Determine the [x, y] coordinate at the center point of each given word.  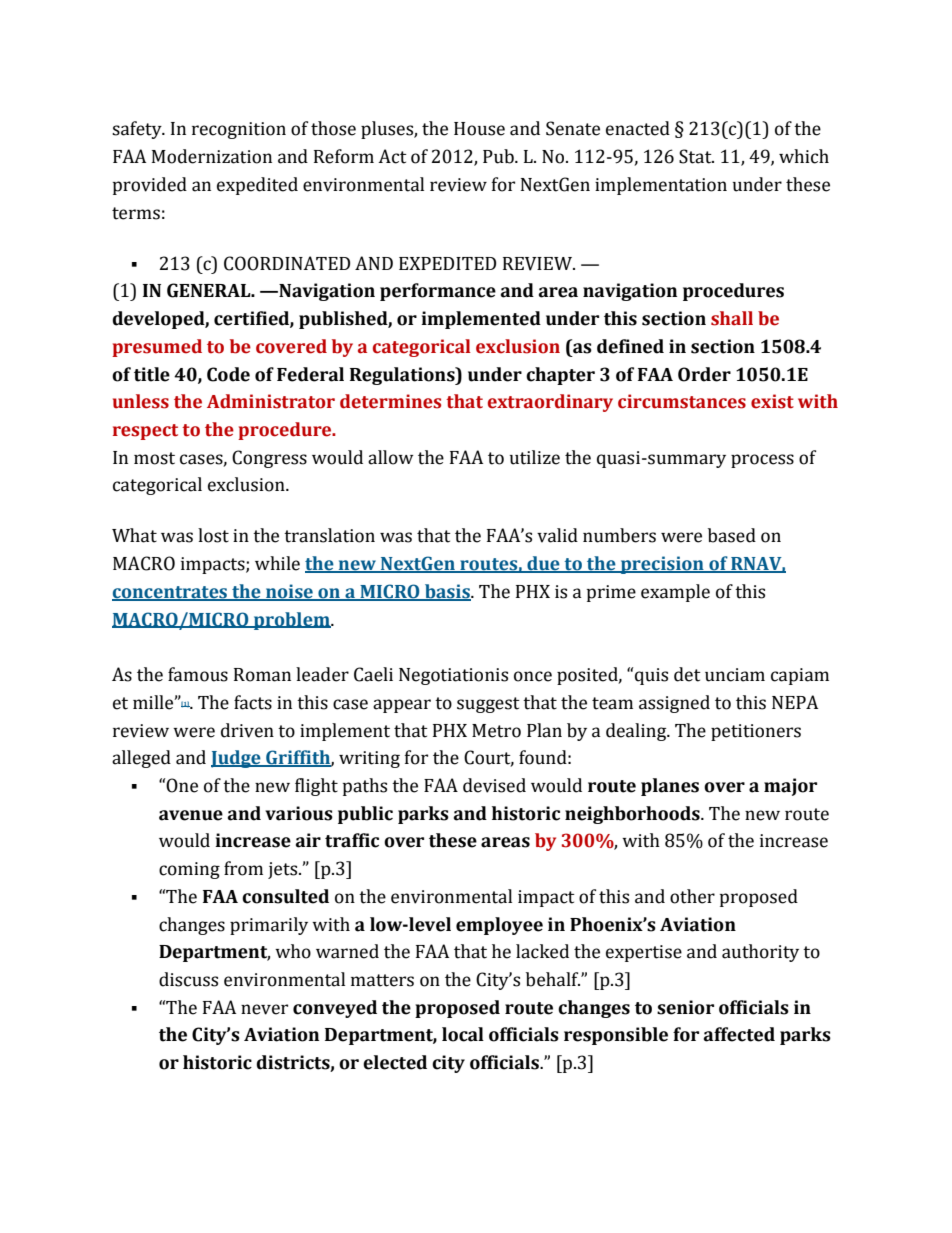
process [762, 461]
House [479, 129]
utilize [535, 457]
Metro [496, 731]
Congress [269, 459]
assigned [674, 704]
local [463, 1034]
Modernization [212, 156]
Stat [696, 156]
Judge [237, 759]
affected [739, 1034]
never [264, 1009]
